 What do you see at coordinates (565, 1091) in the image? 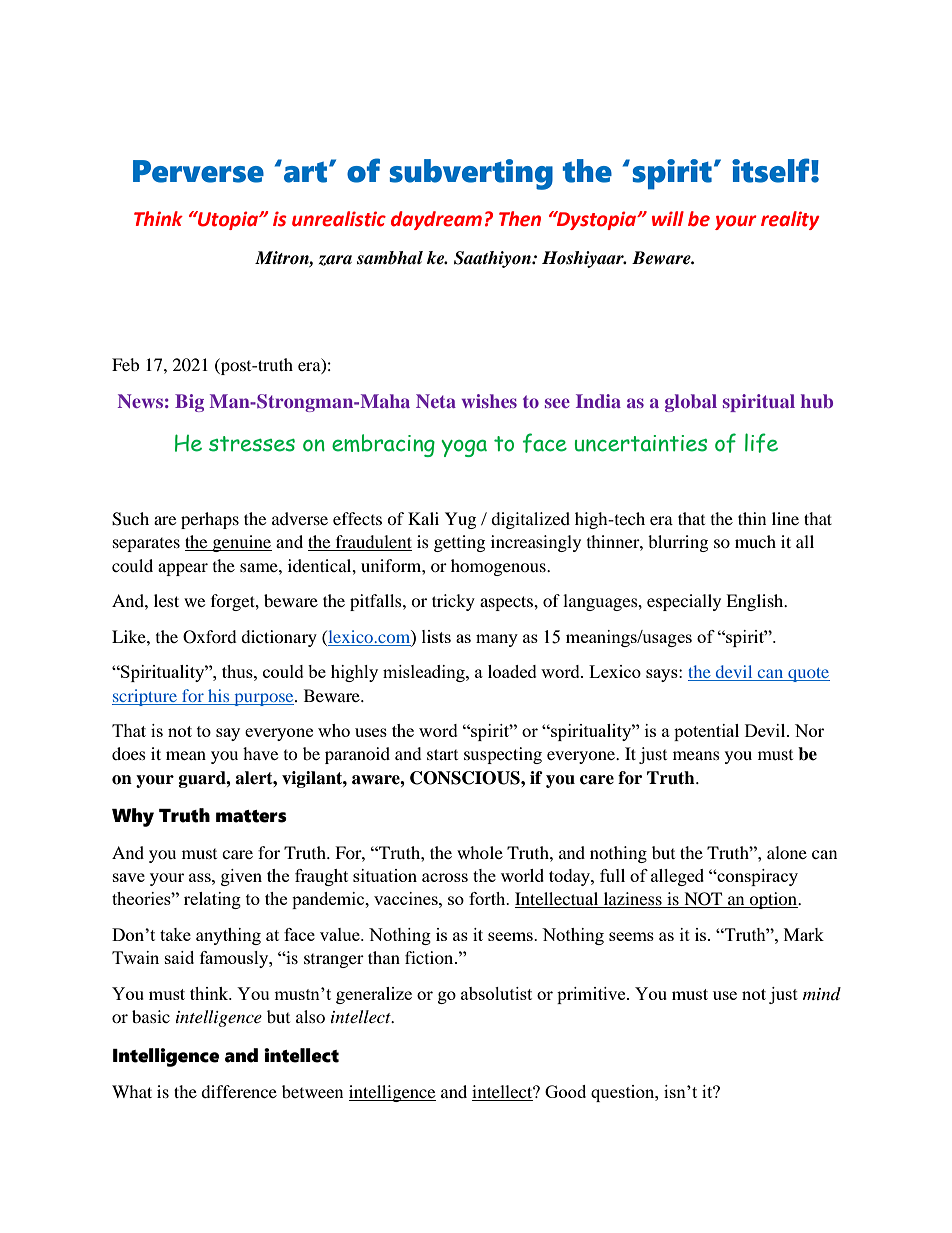
I see `Good` at bounding box center [565, 1091].
